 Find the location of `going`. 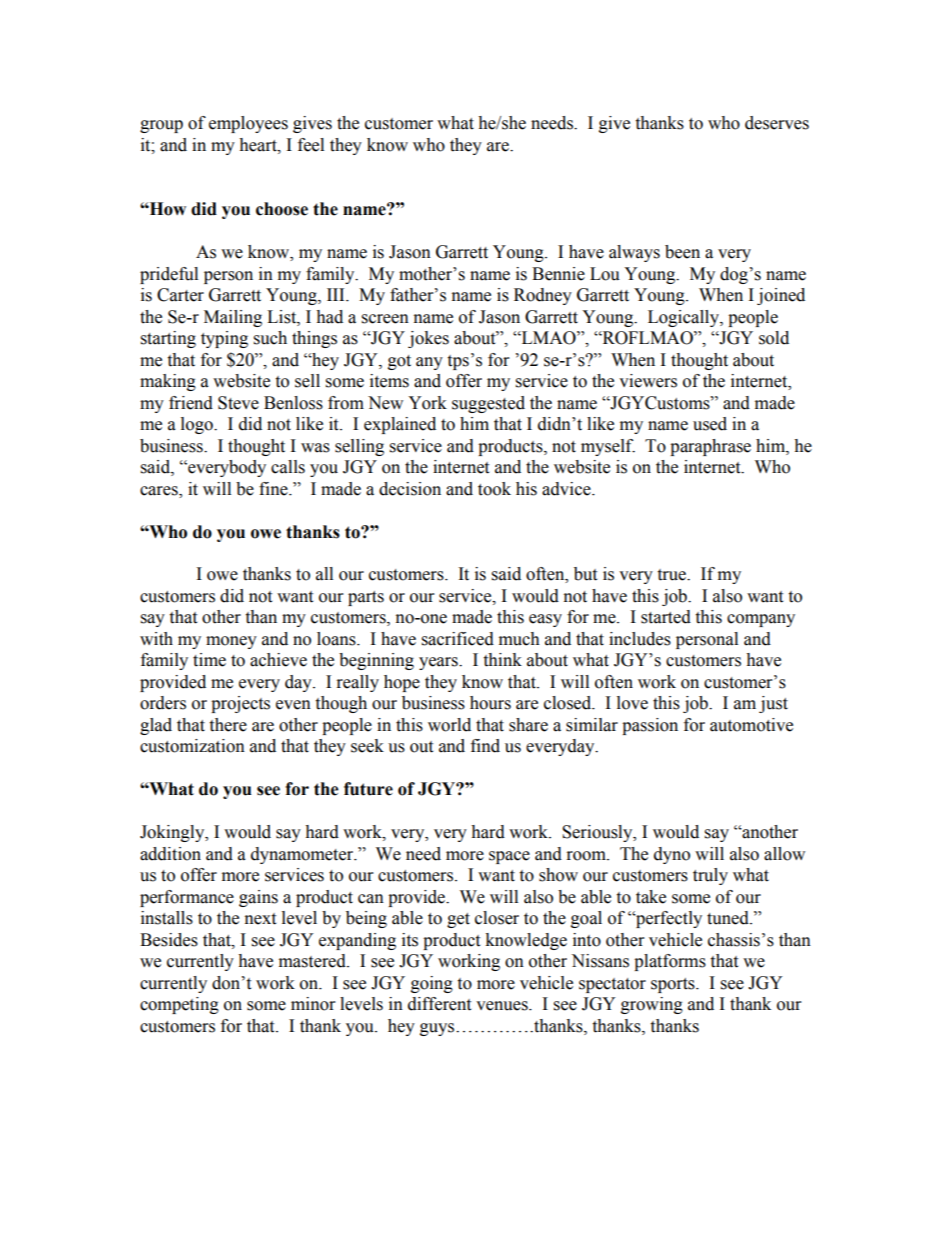

going is located at coordinates (432, 984).
